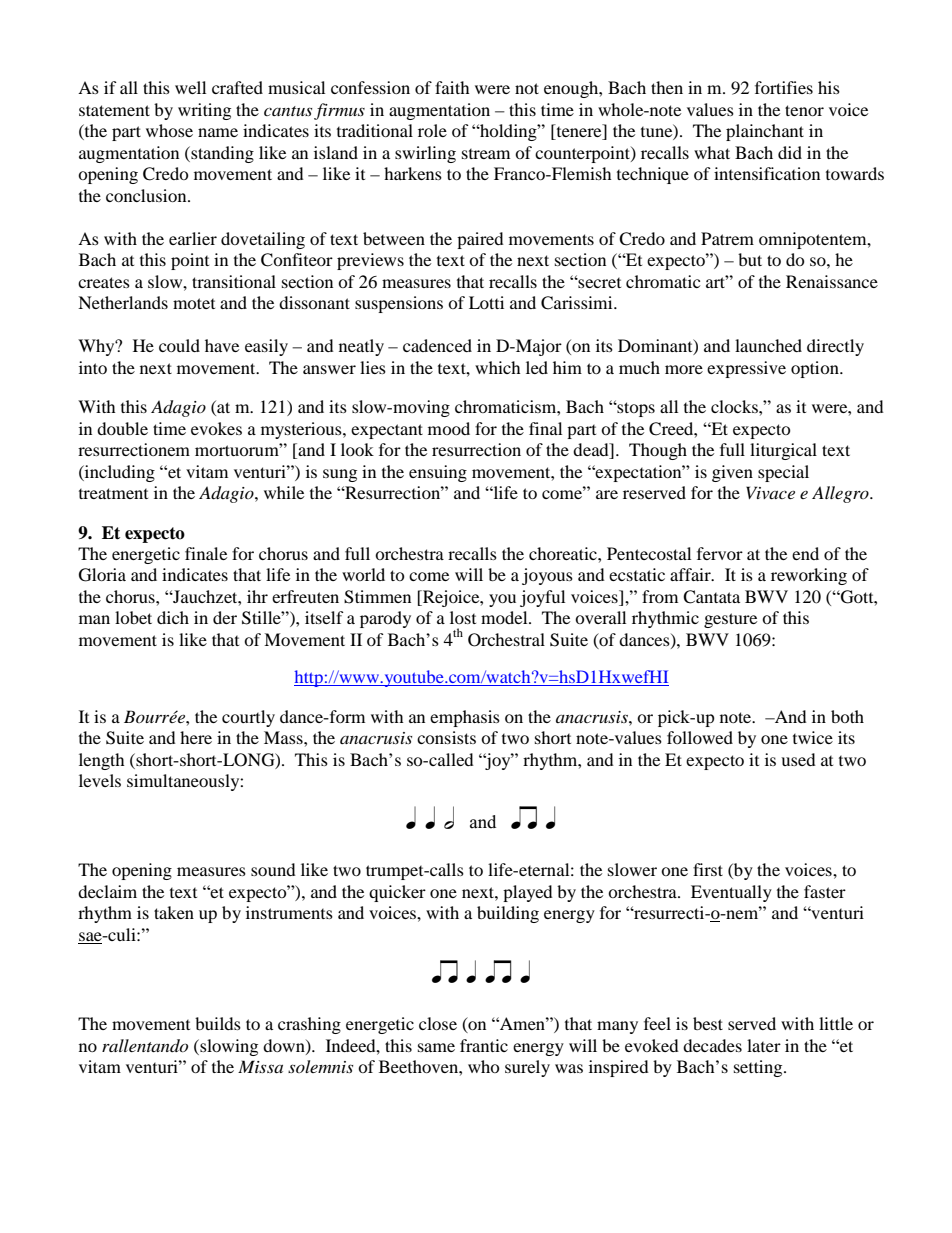  I want to click on lost, so click(463, 617).
